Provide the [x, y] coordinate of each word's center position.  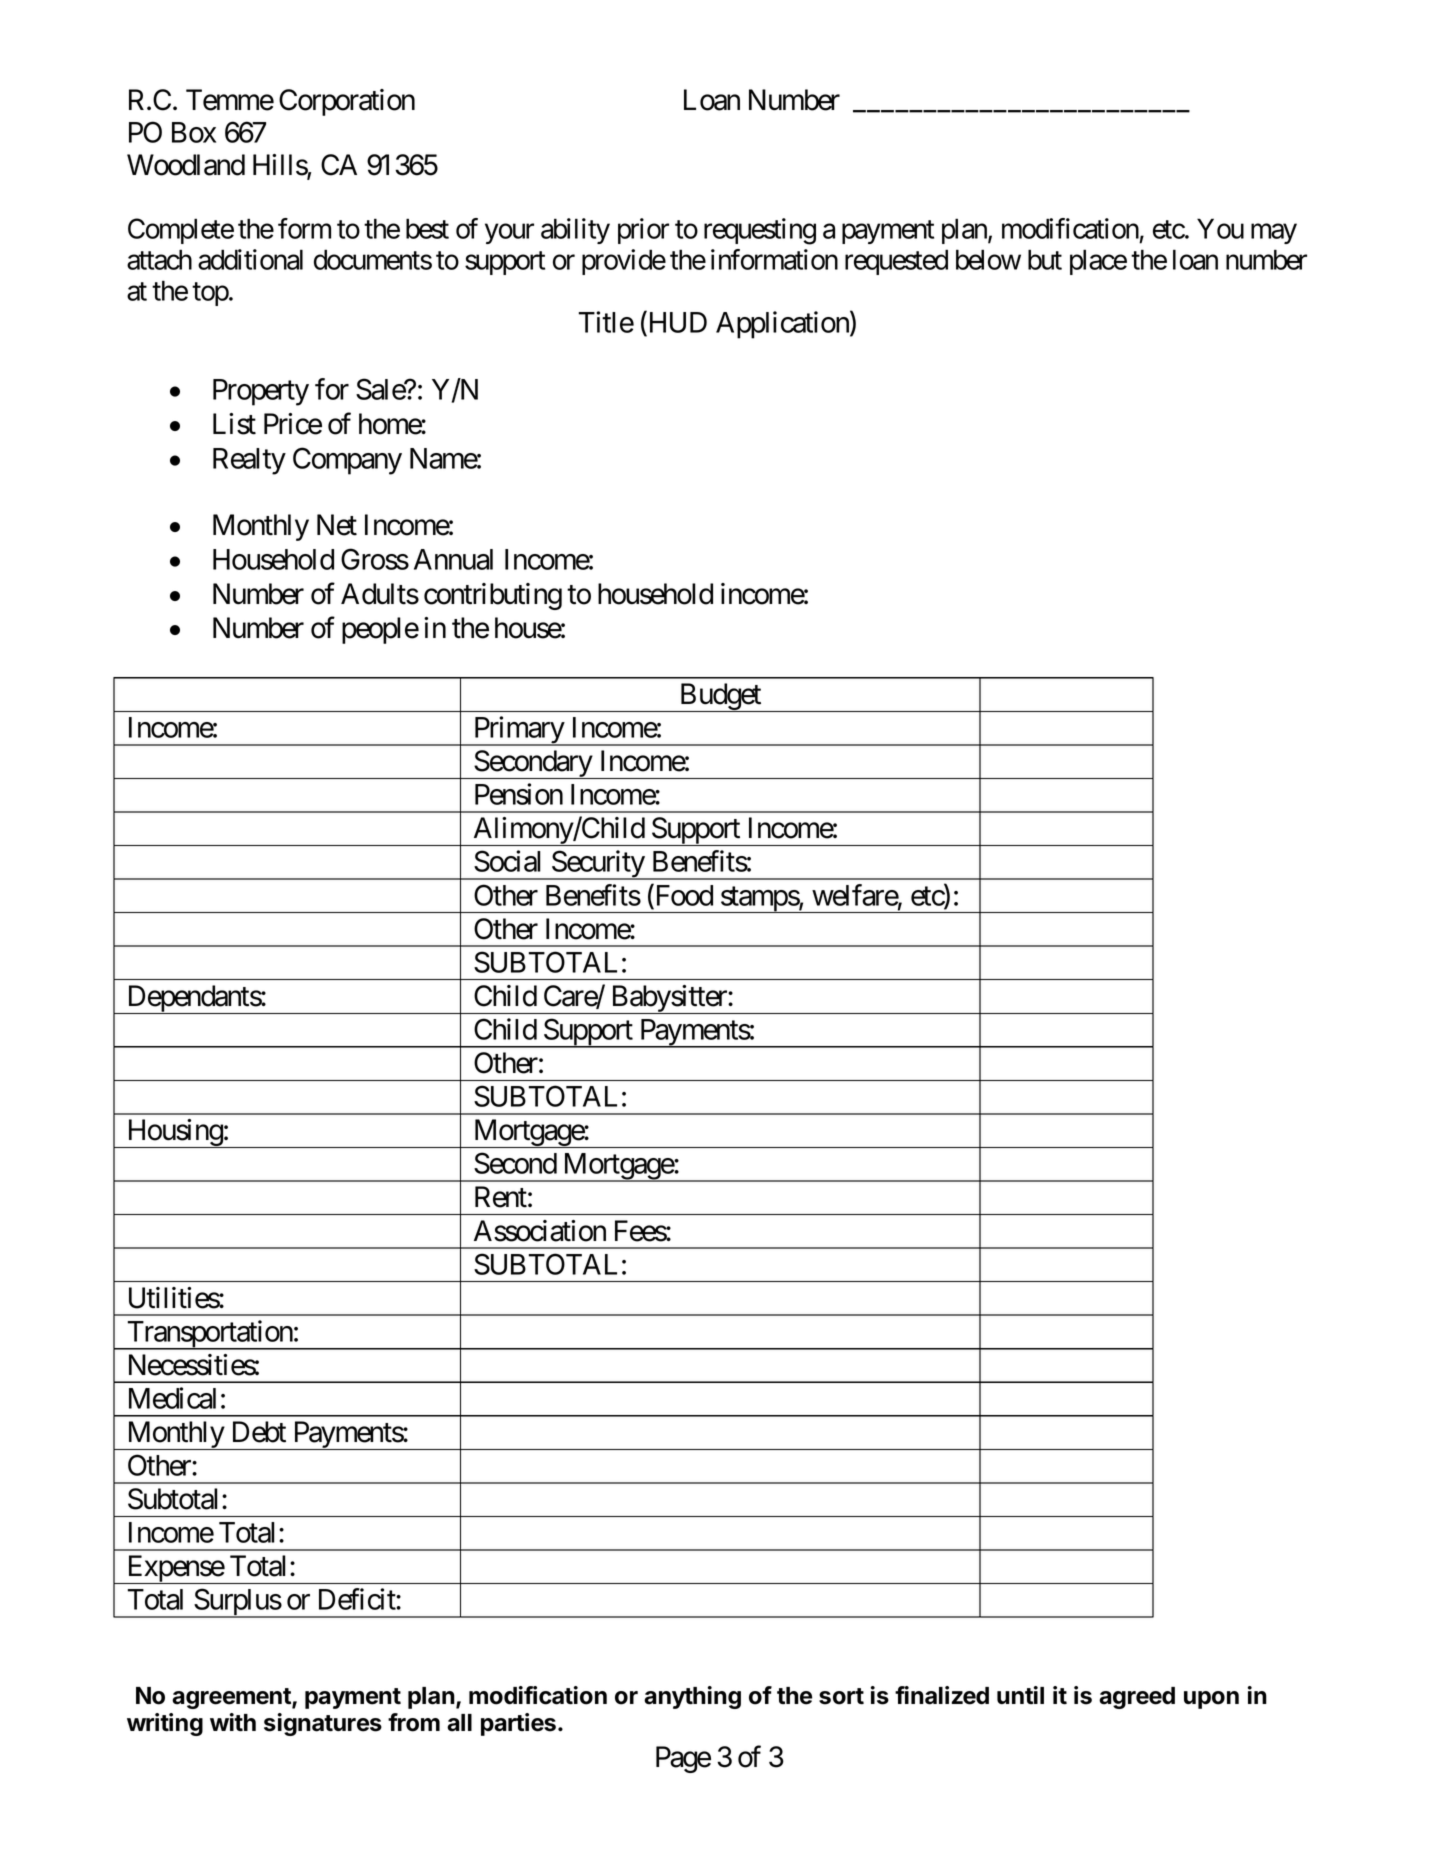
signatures [323, 1724]
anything [692, 1697]
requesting [760, 231]
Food [683, 895]
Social [507, 861]
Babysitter [669, 999]
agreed [1137, 1698]
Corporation [347, 102]
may [1274, 234]
